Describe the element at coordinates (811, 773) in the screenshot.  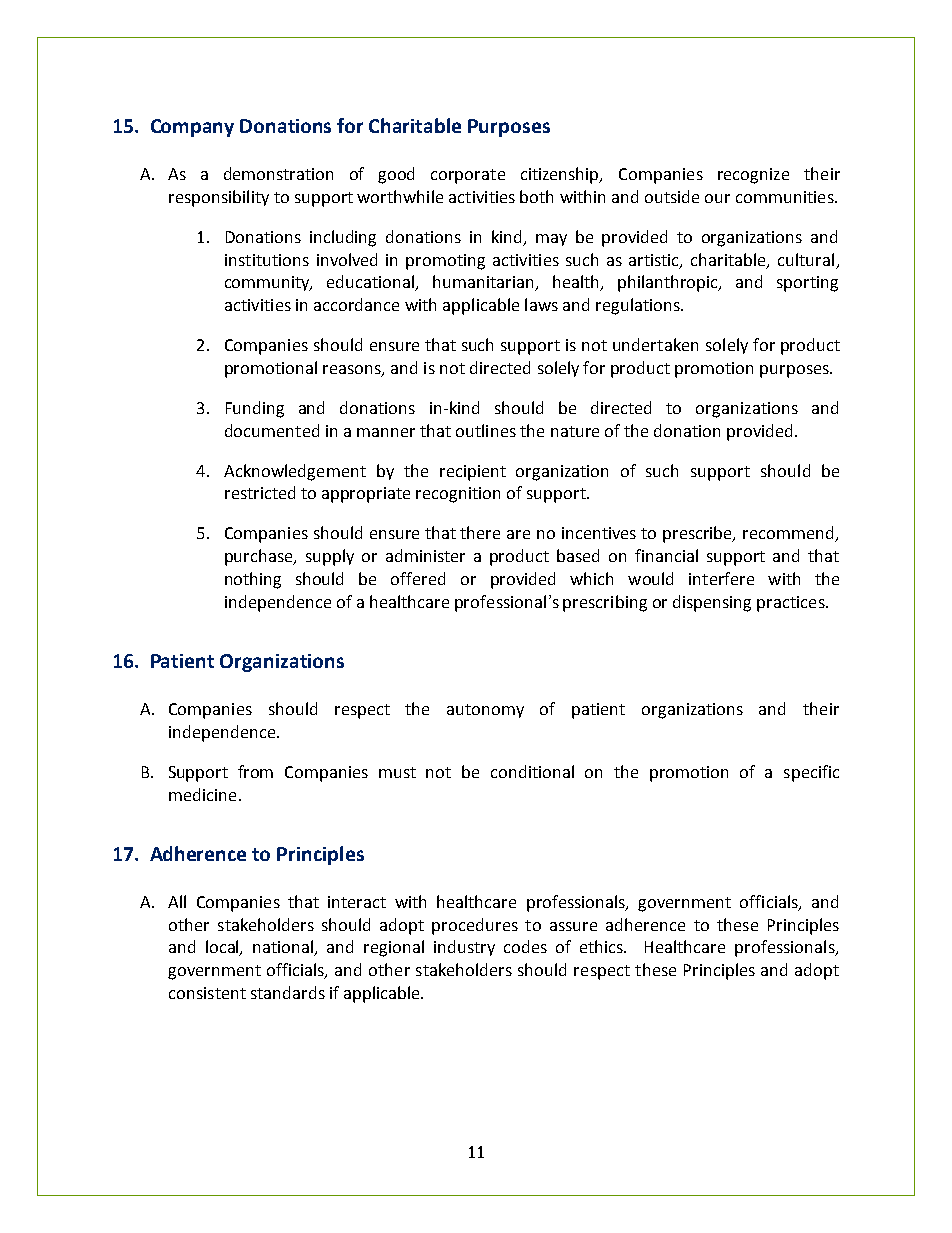
I see `specific` at that location.
